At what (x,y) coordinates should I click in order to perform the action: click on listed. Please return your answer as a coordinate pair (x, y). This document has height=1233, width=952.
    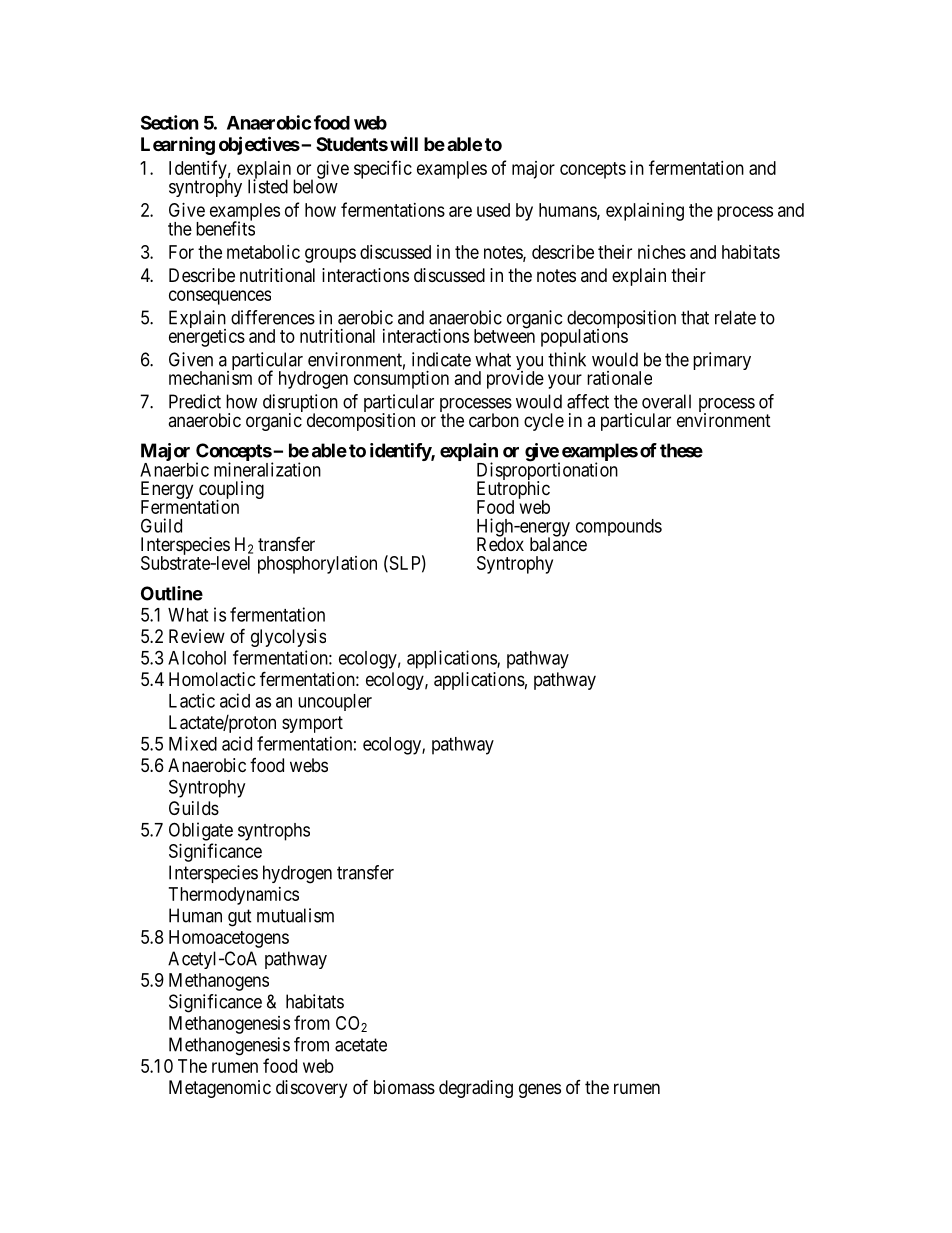
    Looking at the image, I should click on (268, 186).
